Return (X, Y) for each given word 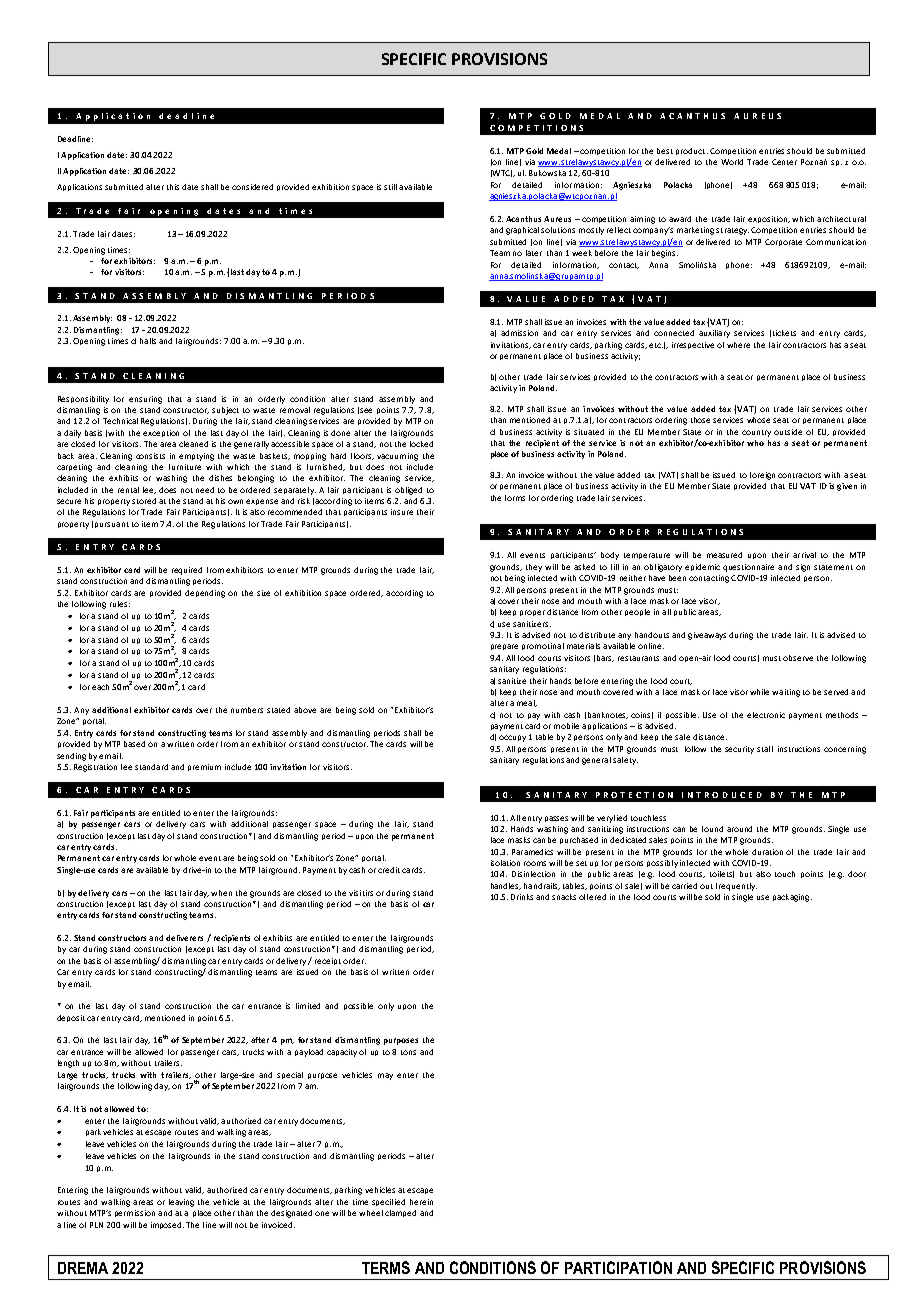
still (390, 187)
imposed (167, 1225)
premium (204, 767)
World (732, 162)
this (173, 187)
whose (758, 420)
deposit (71, 1018)
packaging (792, 898)
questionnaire (748, 568)
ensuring (145, 400)
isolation (505, 863)
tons (408, 1052)
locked (421, 444)
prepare (504, 647)
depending (205, 594)
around (739, 829)
